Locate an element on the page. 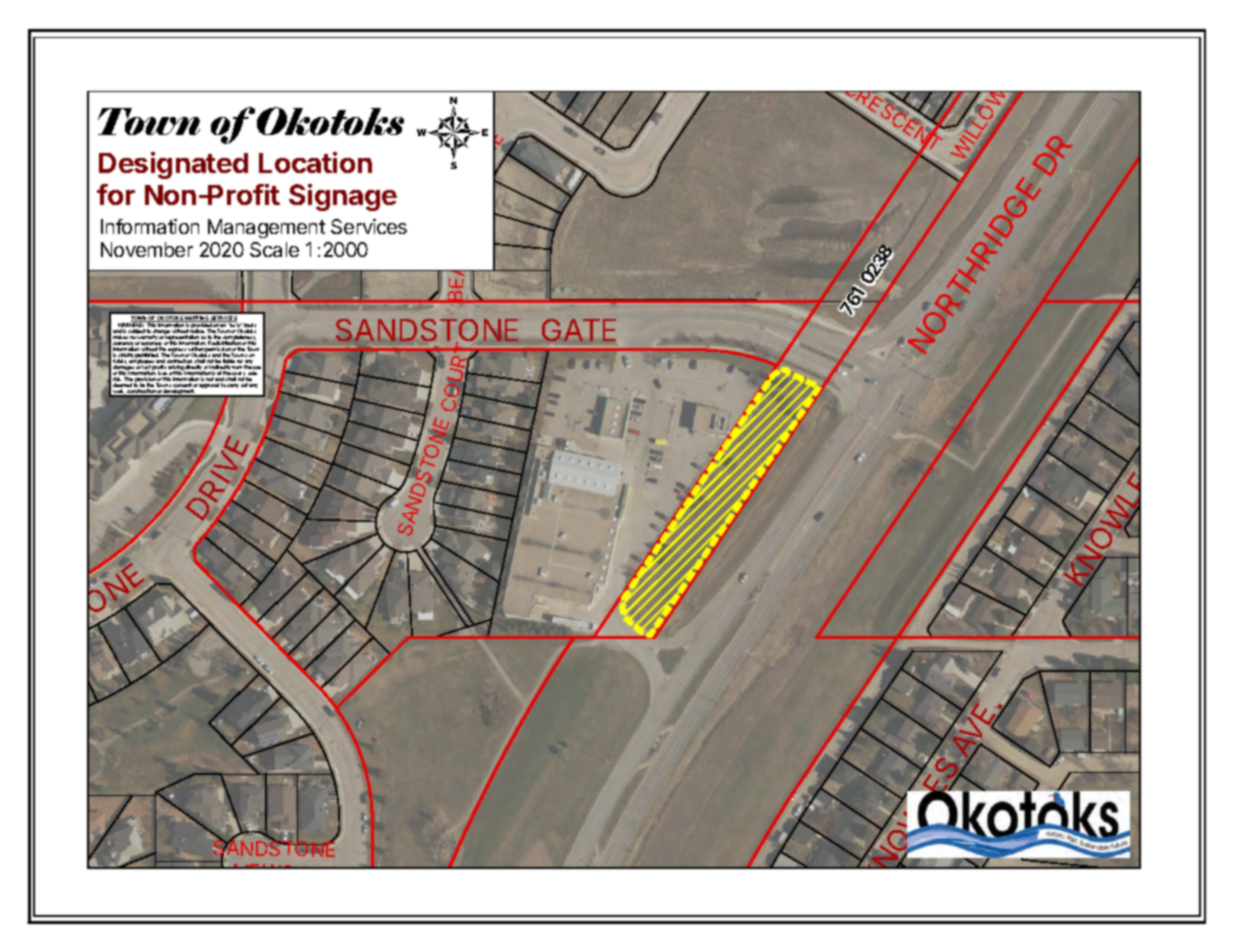 The width and height of the document is (1233, 952). Designated is located at coordinates (173, 165).
